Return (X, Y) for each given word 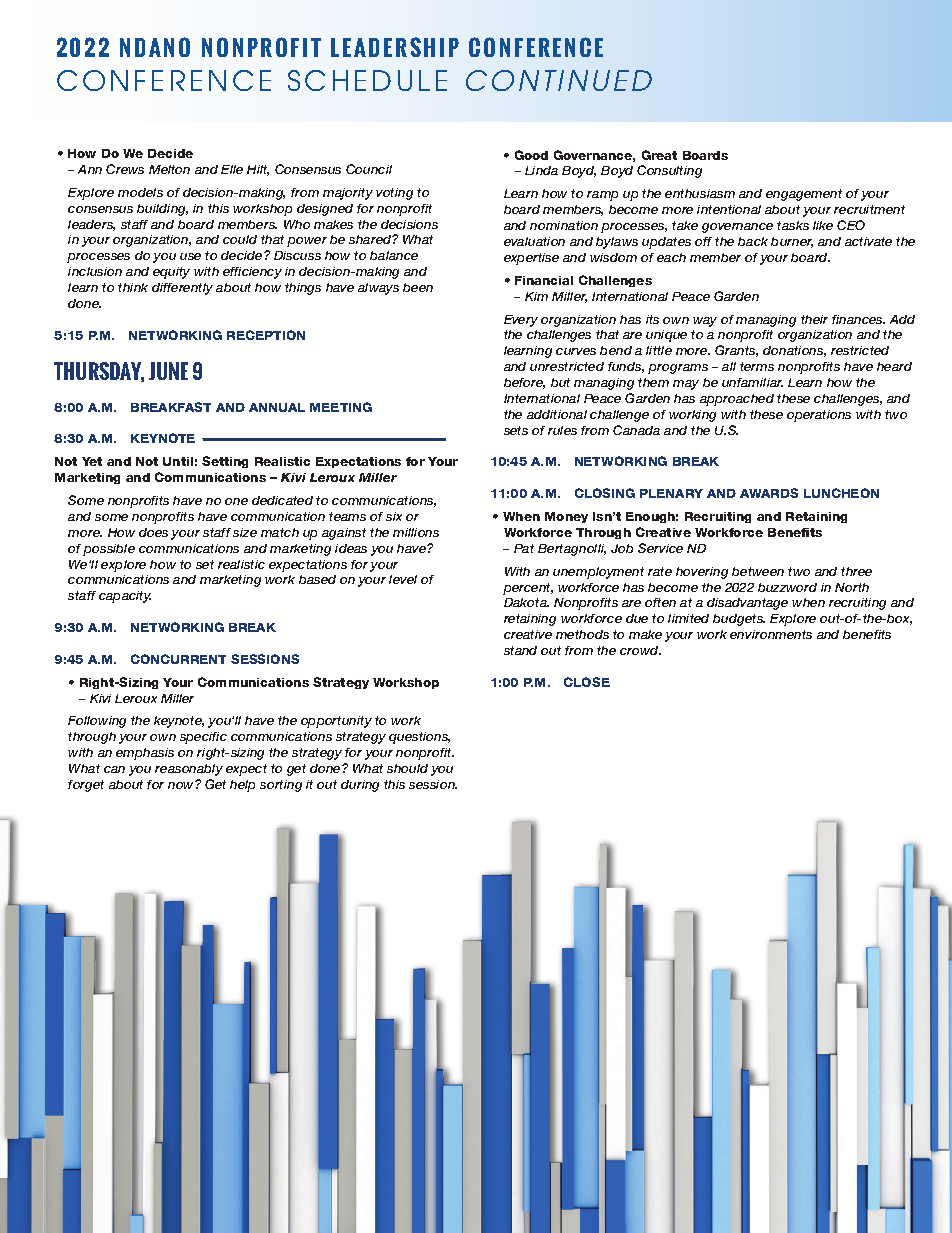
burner (792, 242)
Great (659, 155)
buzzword (787, 587)
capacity (125, 597)
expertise (531, 259)
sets (516, 430)
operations (819, 416)
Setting (225, 462)
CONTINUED (559, 80)
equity (171, 273)
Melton (169, 169)
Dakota (526, 602)
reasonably (189, 770)
